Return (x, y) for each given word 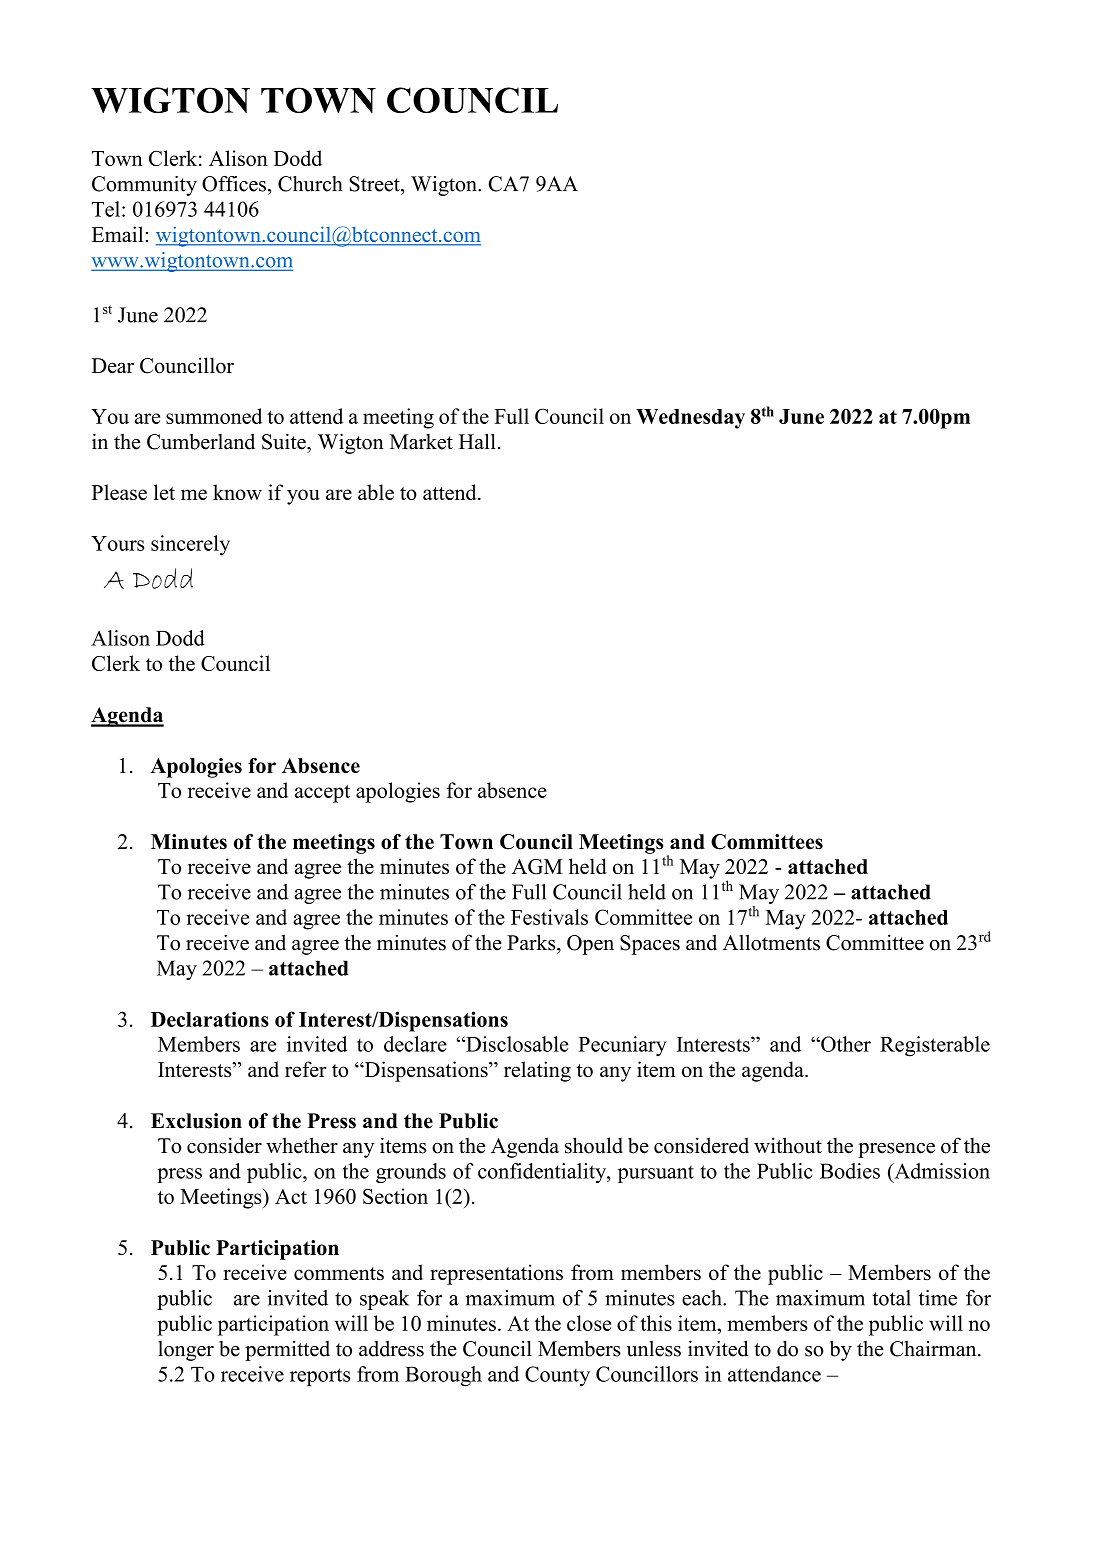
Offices (234, 184)
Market (421, 442)
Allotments (771, 942)
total (892, 1298)
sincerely (190, 545)
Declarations (210, 1019)
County (557, 1376)
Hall (477, 441)
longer (186, 1351)
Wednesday (690, 419)
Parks (532, 942)
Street (375, 184)
